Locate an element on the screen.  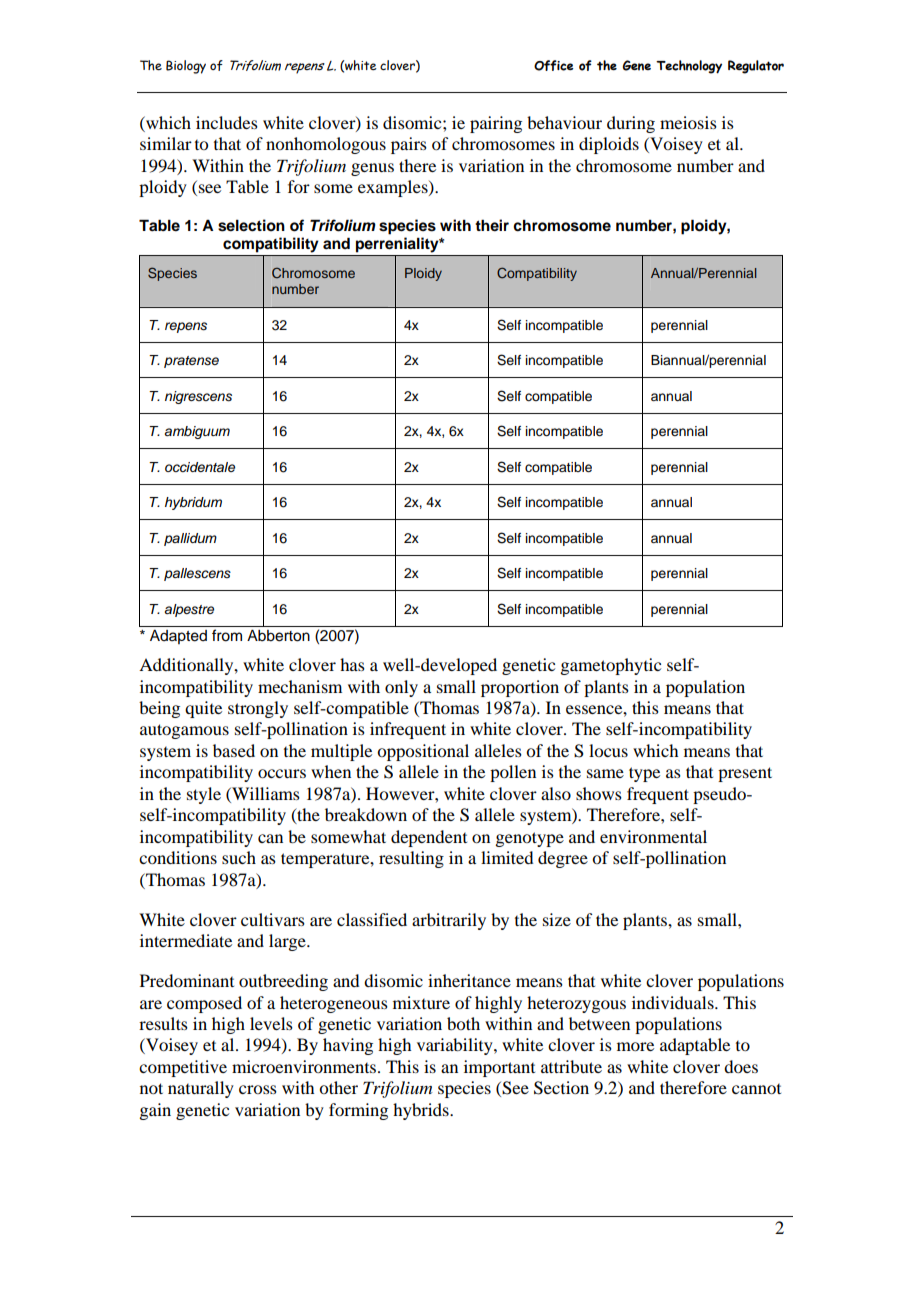
meiosis is located at coordinates (688, 122).
